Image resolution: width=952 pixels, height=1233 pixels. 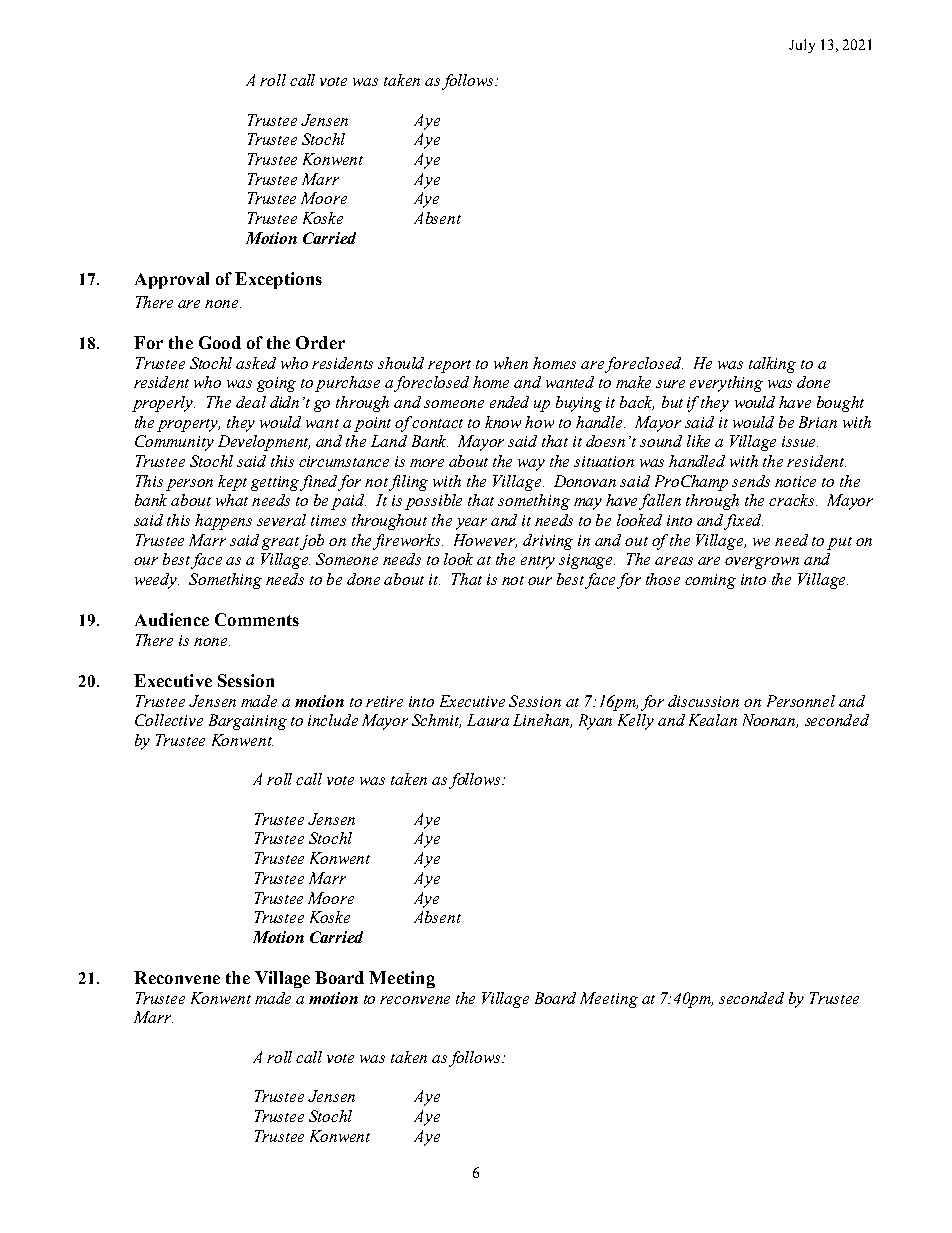 What do you see at coordinates (248, 722) in the screenshot?
I see `Bargaining` at bounding box center [248, 722].
